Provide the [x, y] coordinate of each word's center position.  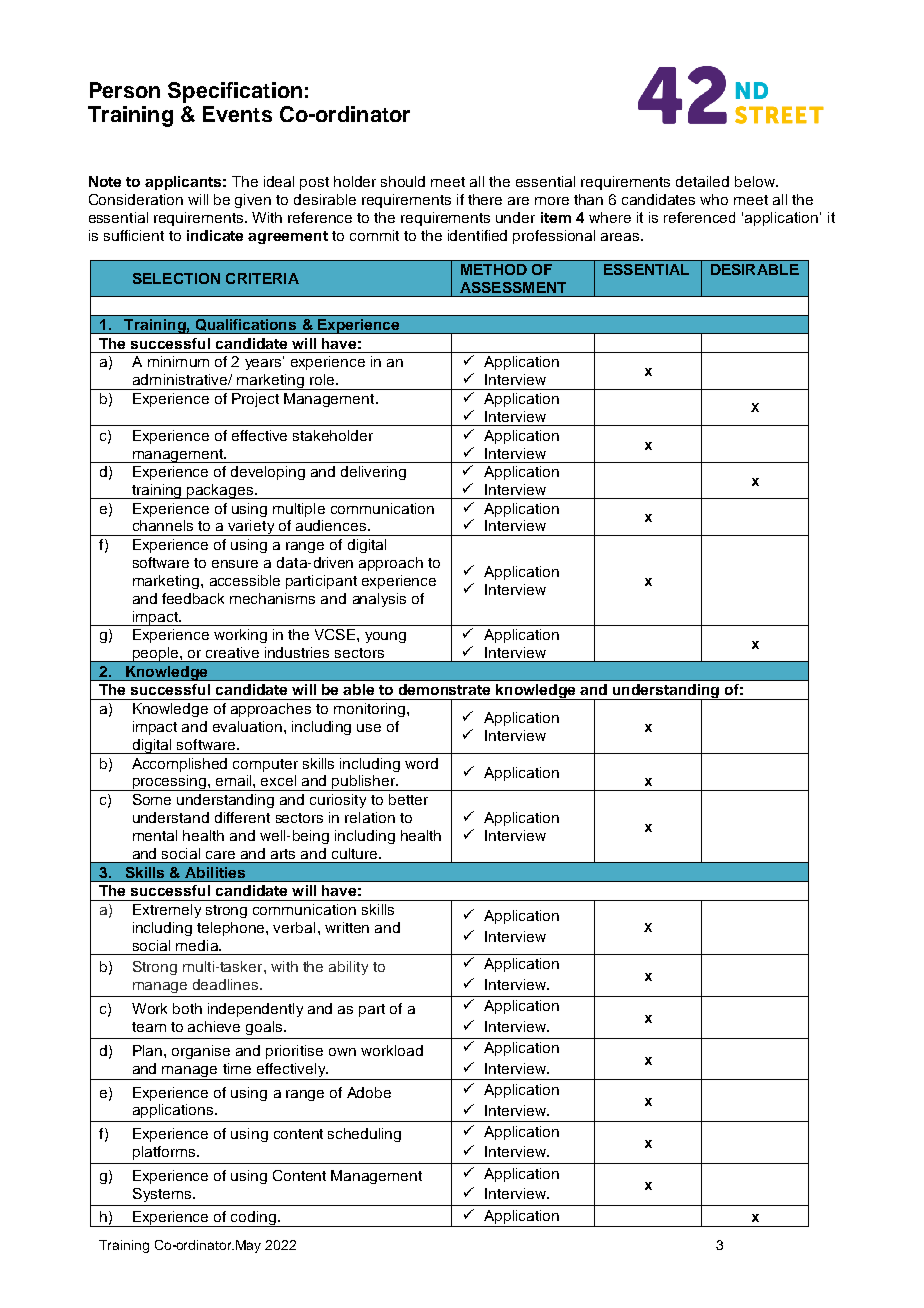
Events [237, 114]
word [421, 763]
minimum [178, 361]
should [403, 181]
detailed [702, 181]
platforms [165, 1153]
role [322, 379]
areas [621, 237]
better [408, 799]
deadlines [227, 984]
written [347, 927]
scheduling [364, 1135]
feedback [193, 598]
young [385, 637]
